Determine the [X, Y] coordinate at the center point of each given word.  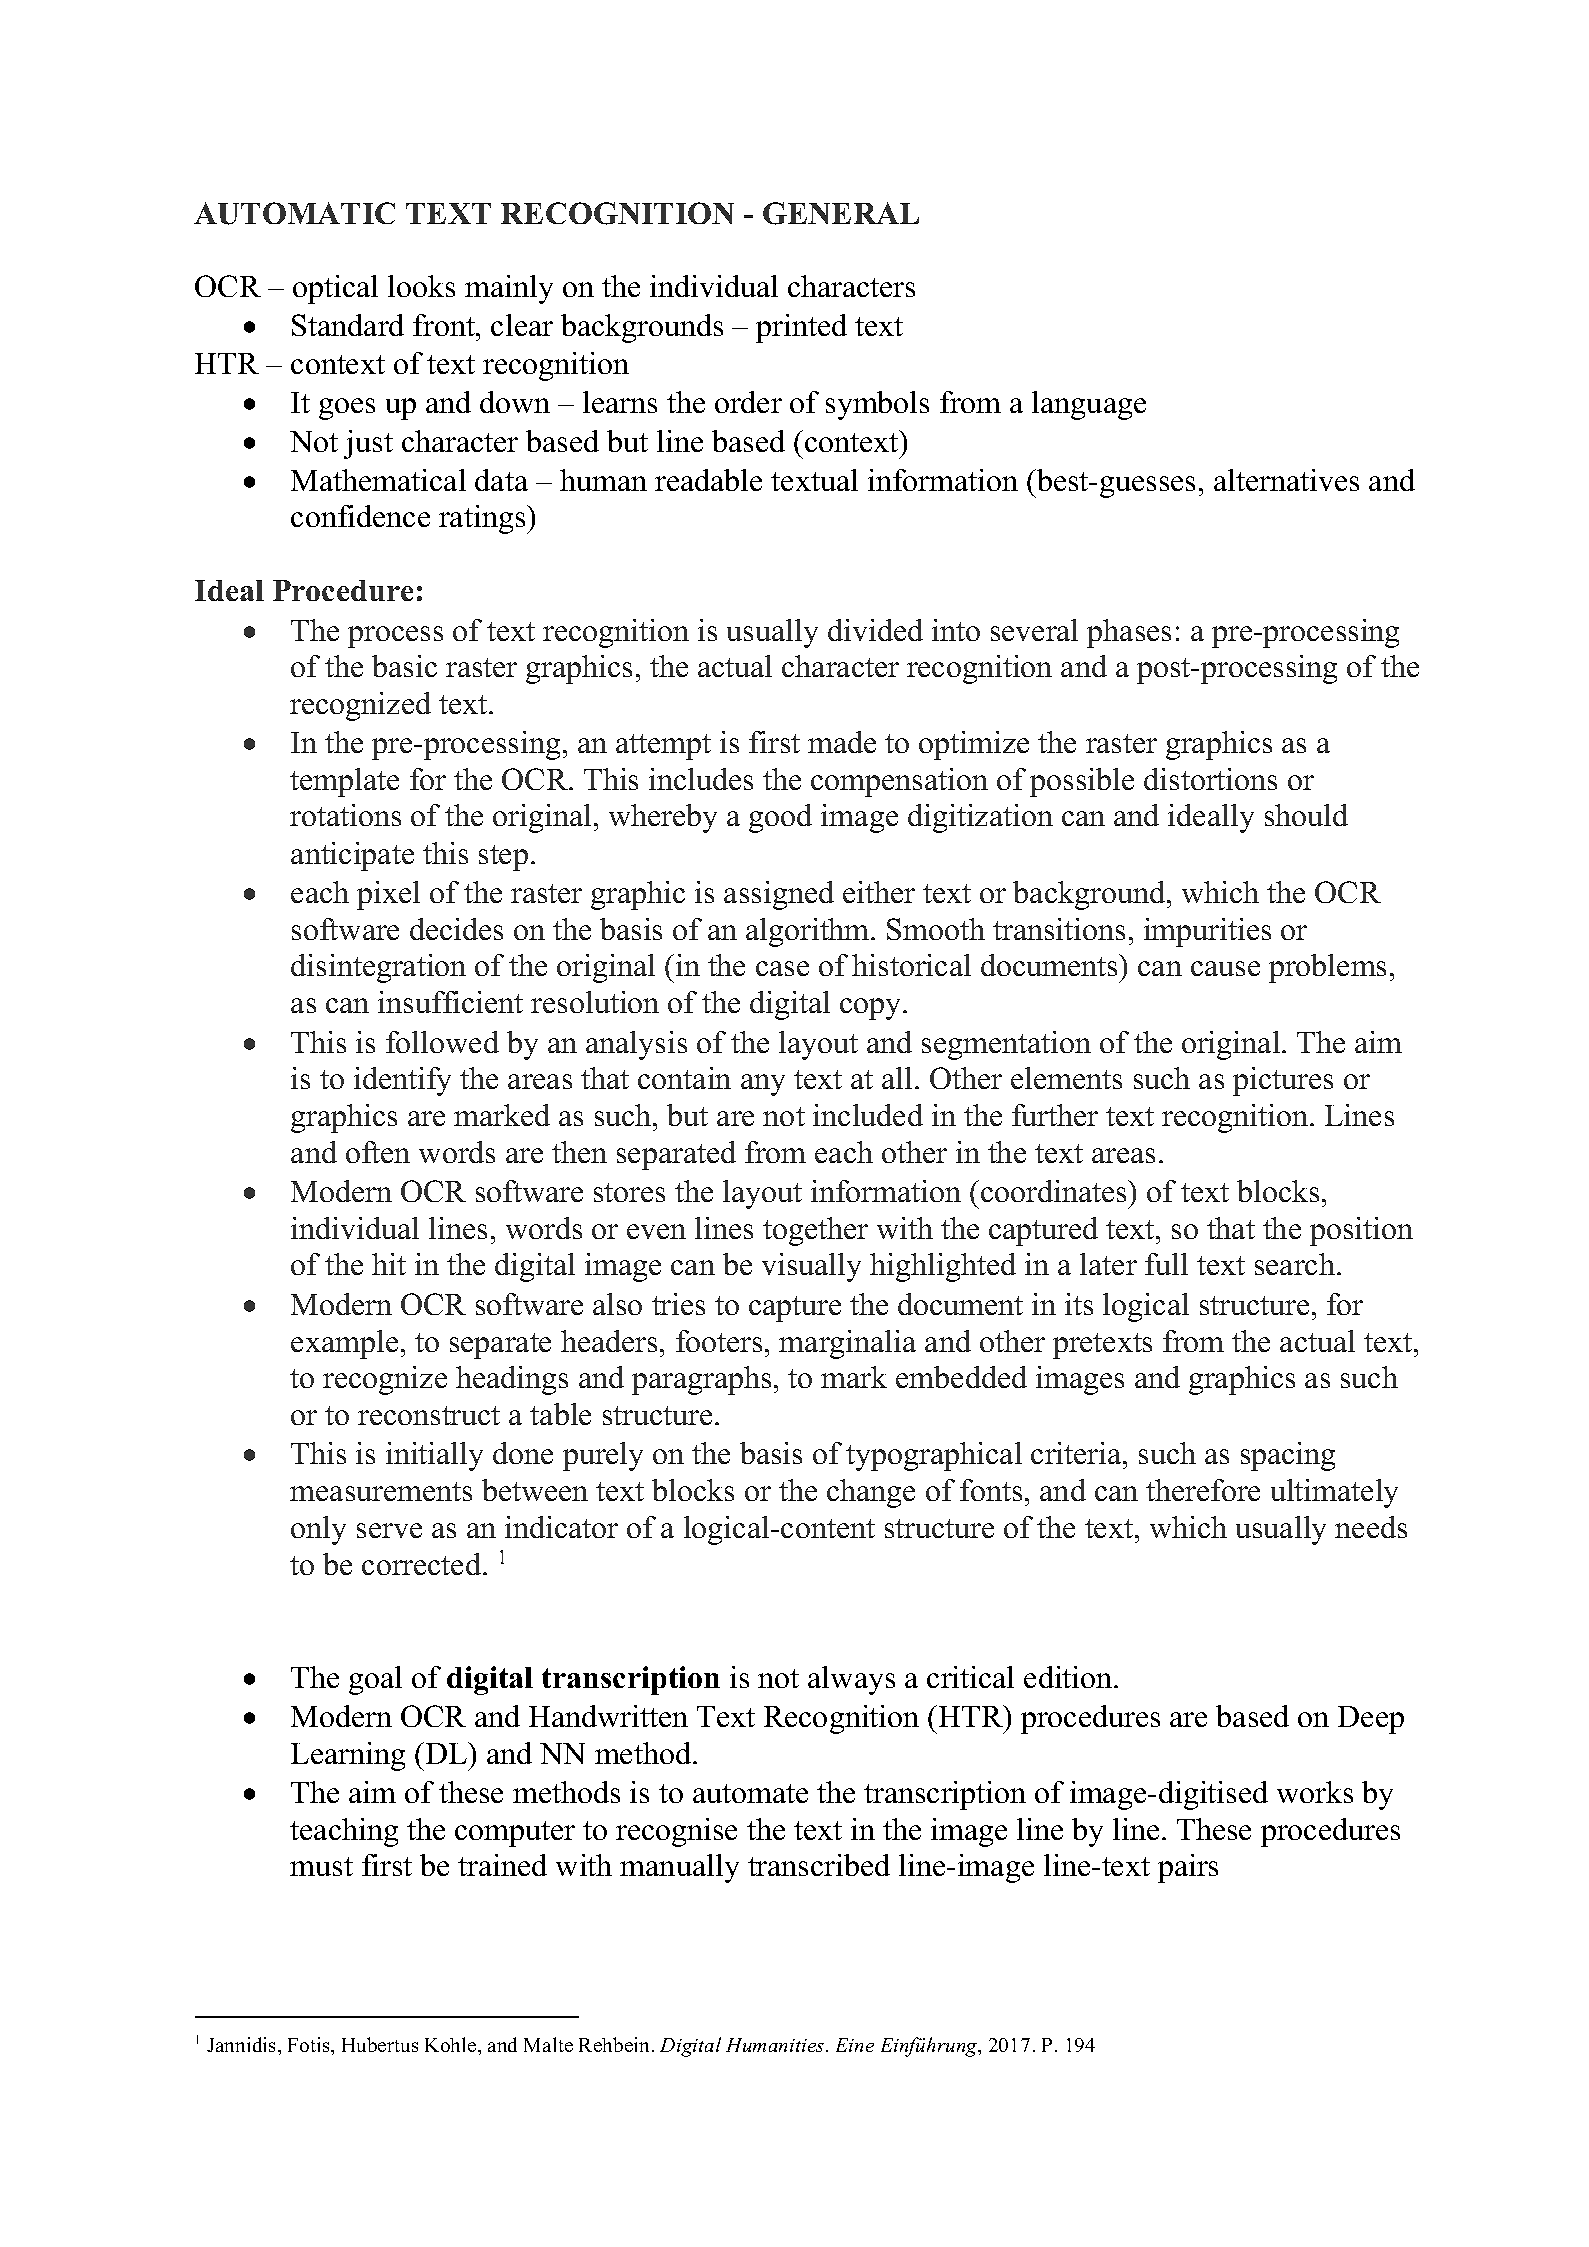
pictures [1283, 1081]
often [378, 1152]
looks [421, 286]
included [868, 1115]
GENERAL [841, 213]
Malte [548, 2044]
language [1089, 405]
